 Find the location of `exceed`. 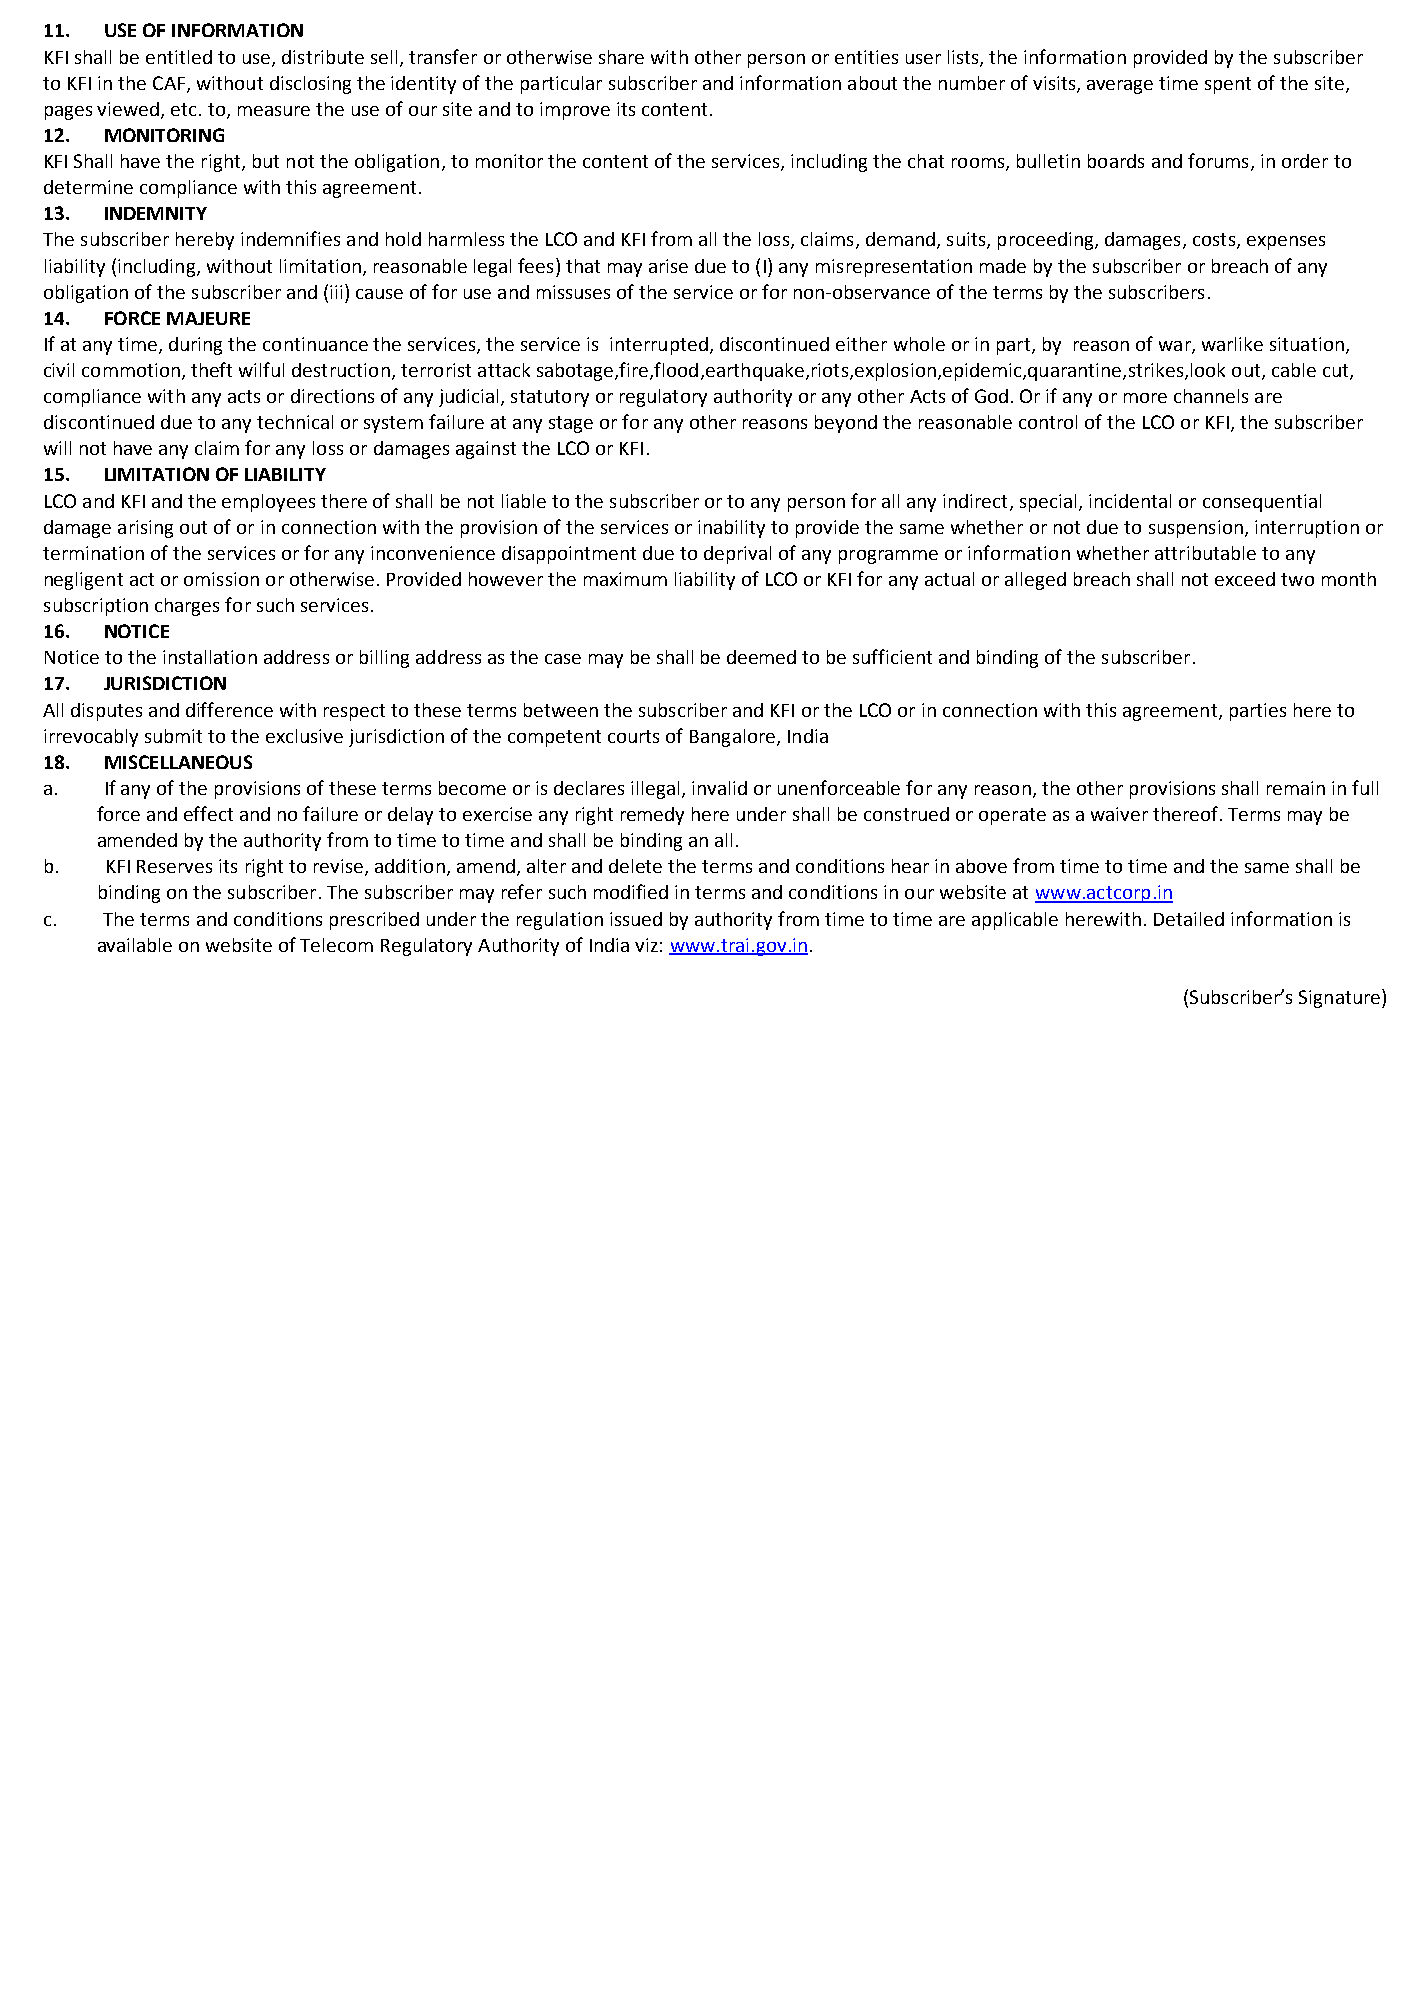

exceed is located at coordinates (1245, 579).
